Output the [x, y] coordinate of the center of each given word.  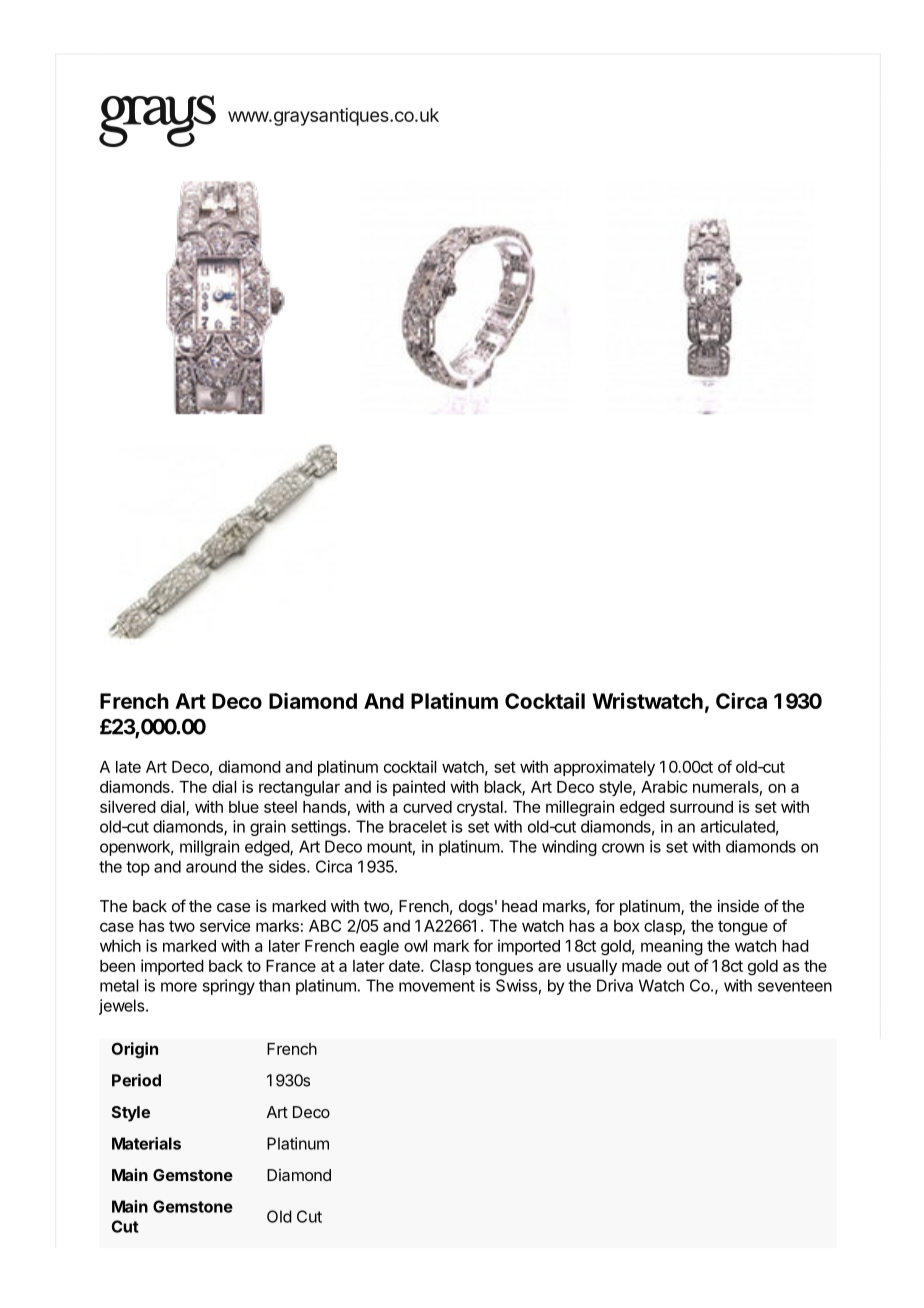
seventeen [795, 986]
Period [136, 1080]
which [120, 945]
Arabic [664, 786]
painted [419, 788]
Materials [146, 1143]
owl [415, 946]
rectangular [299, 789]
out [678, 966]
